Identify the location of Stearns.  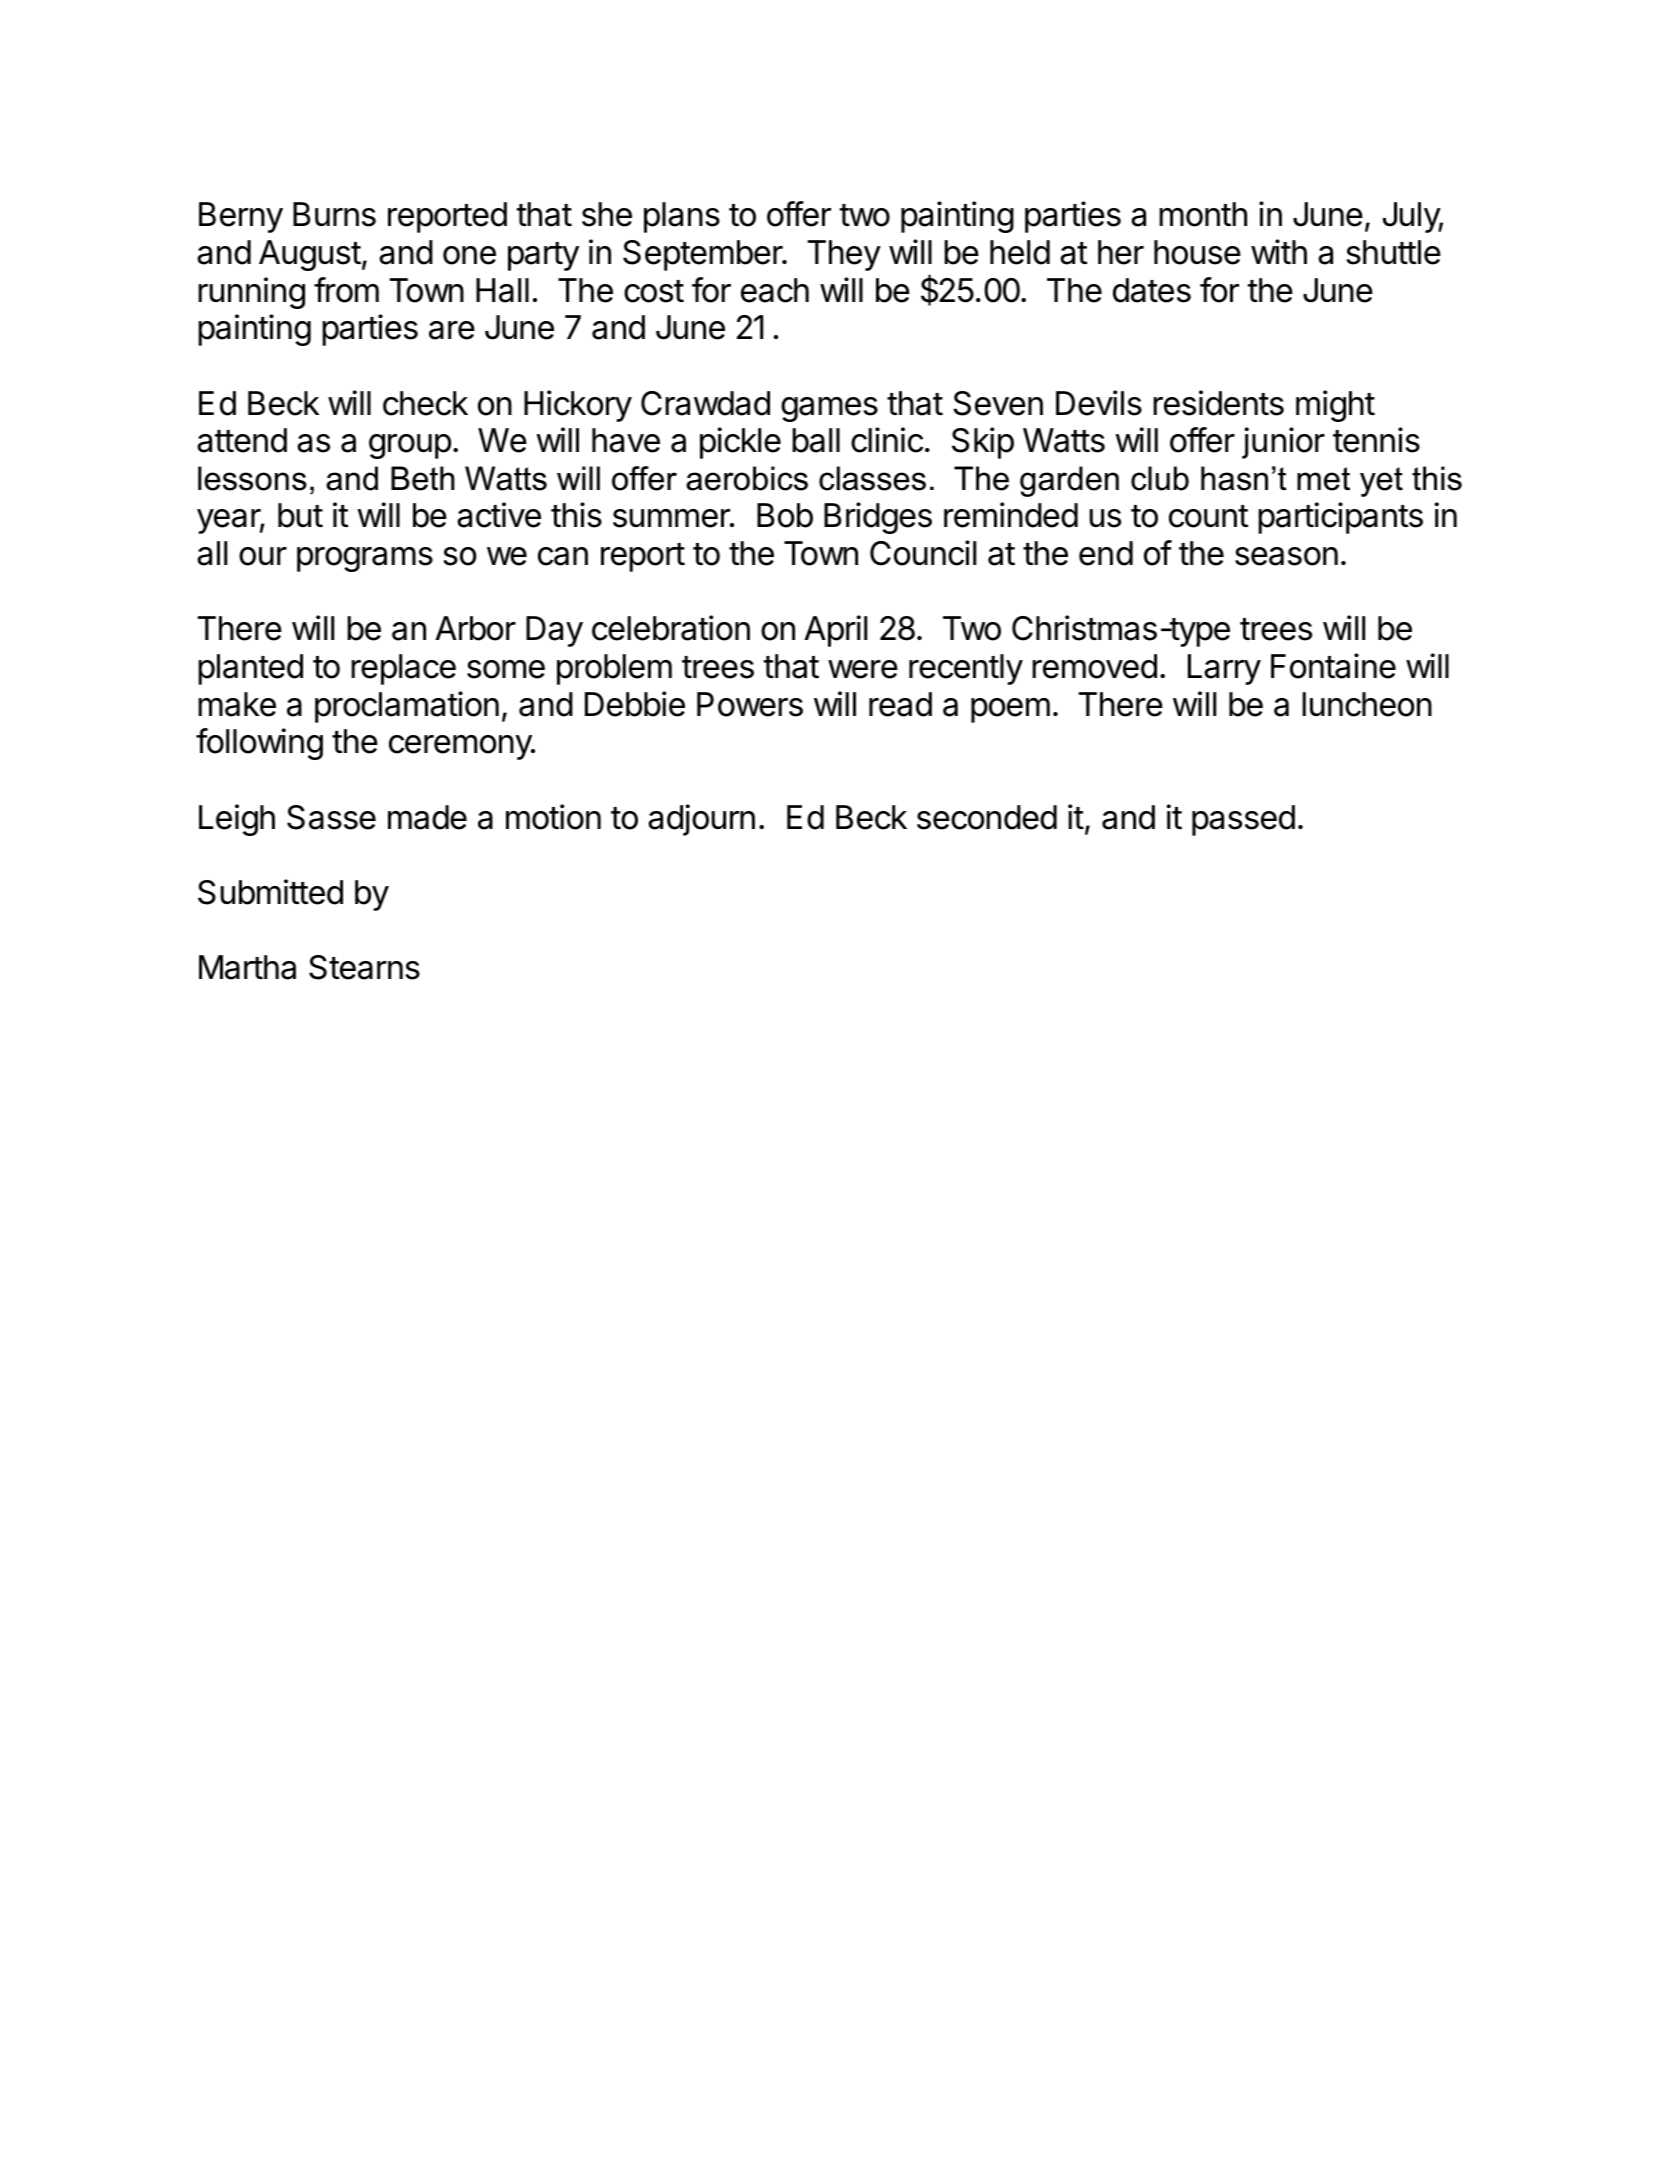
(364, 967).
